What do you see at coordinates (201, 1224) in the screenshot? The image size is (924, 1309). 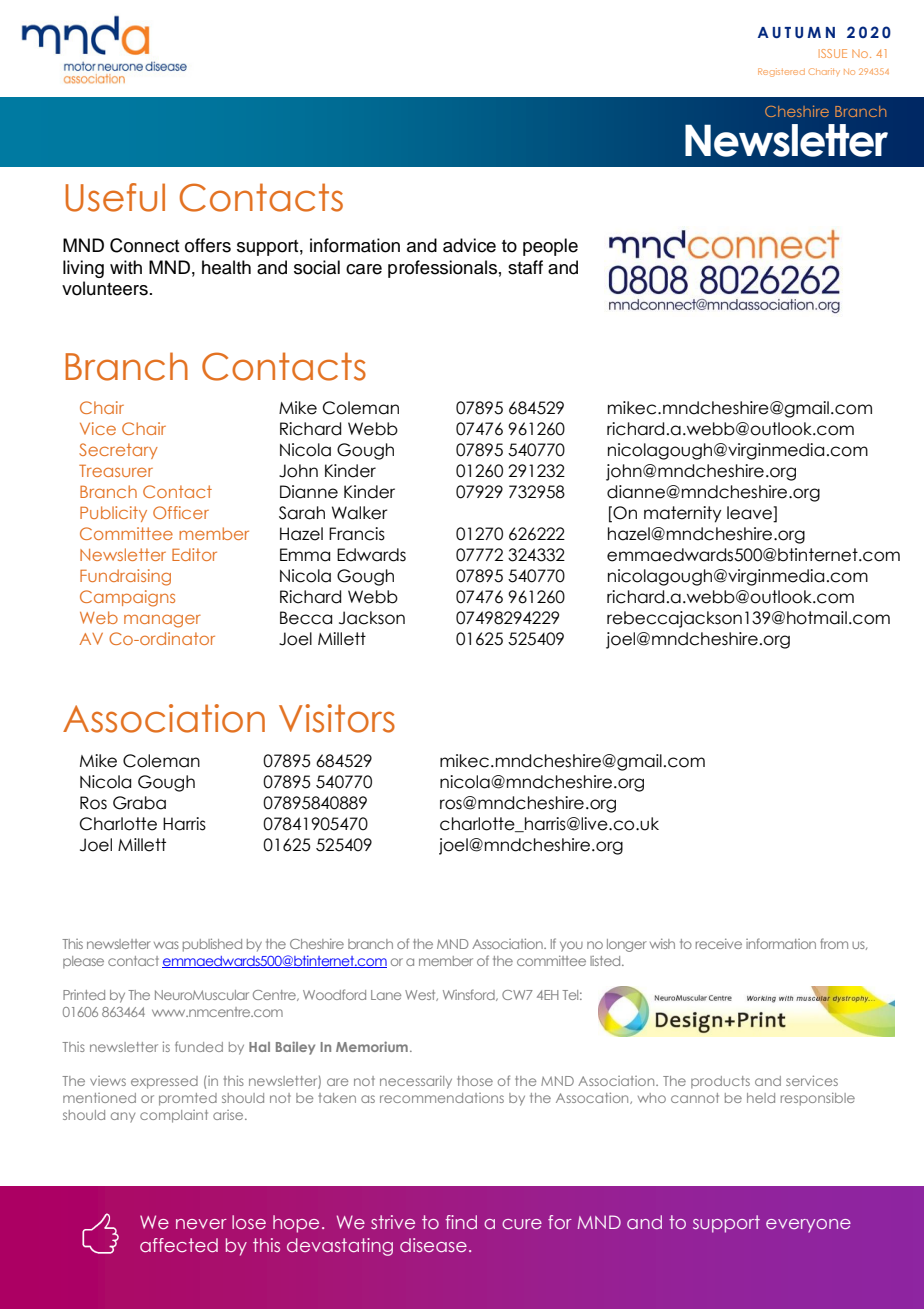 I see `never` at bounding box center [201, 1224].
